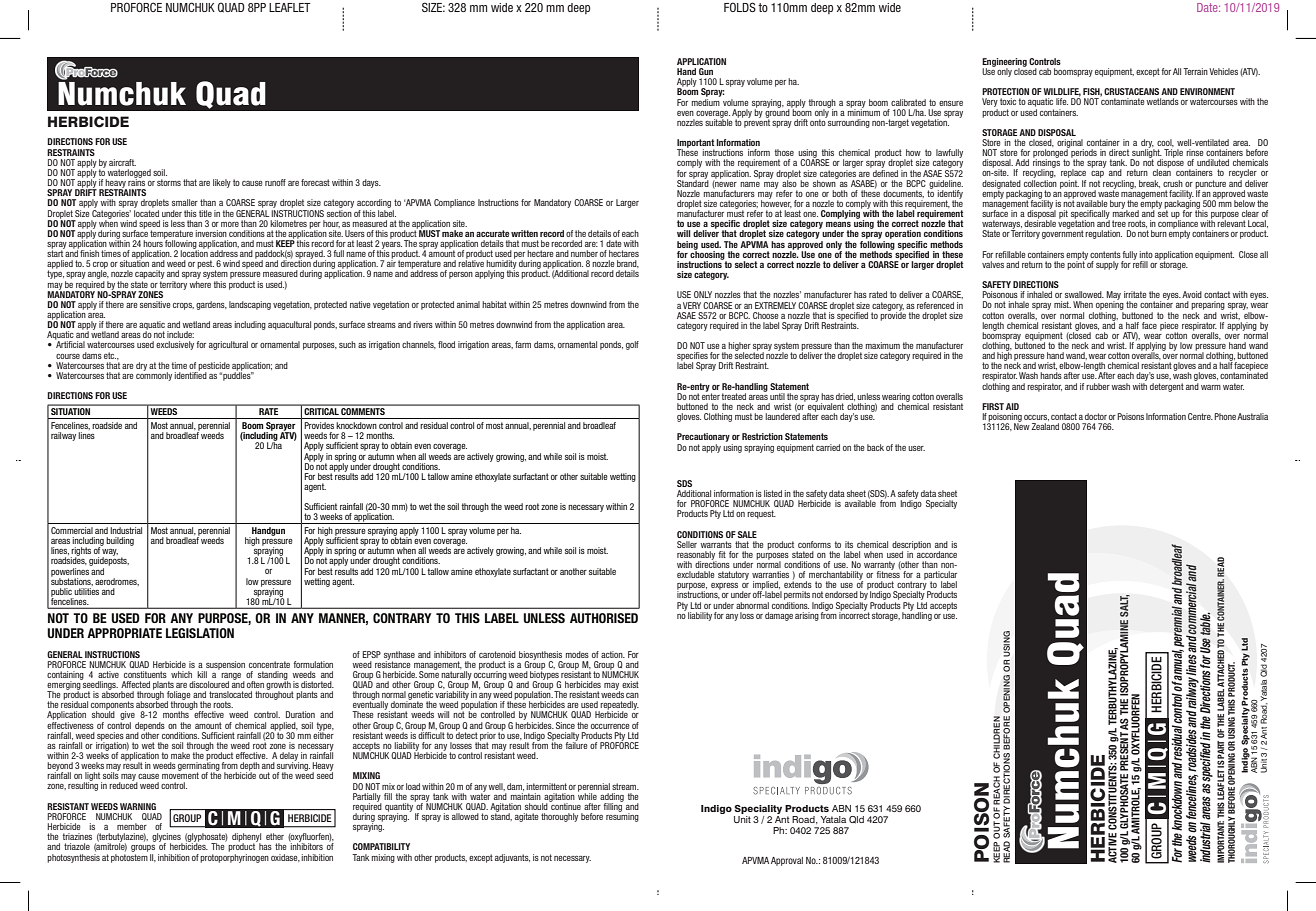 This screenshot has height=911, width=1316. I want to click on FOLDS, so click(740, 7).
